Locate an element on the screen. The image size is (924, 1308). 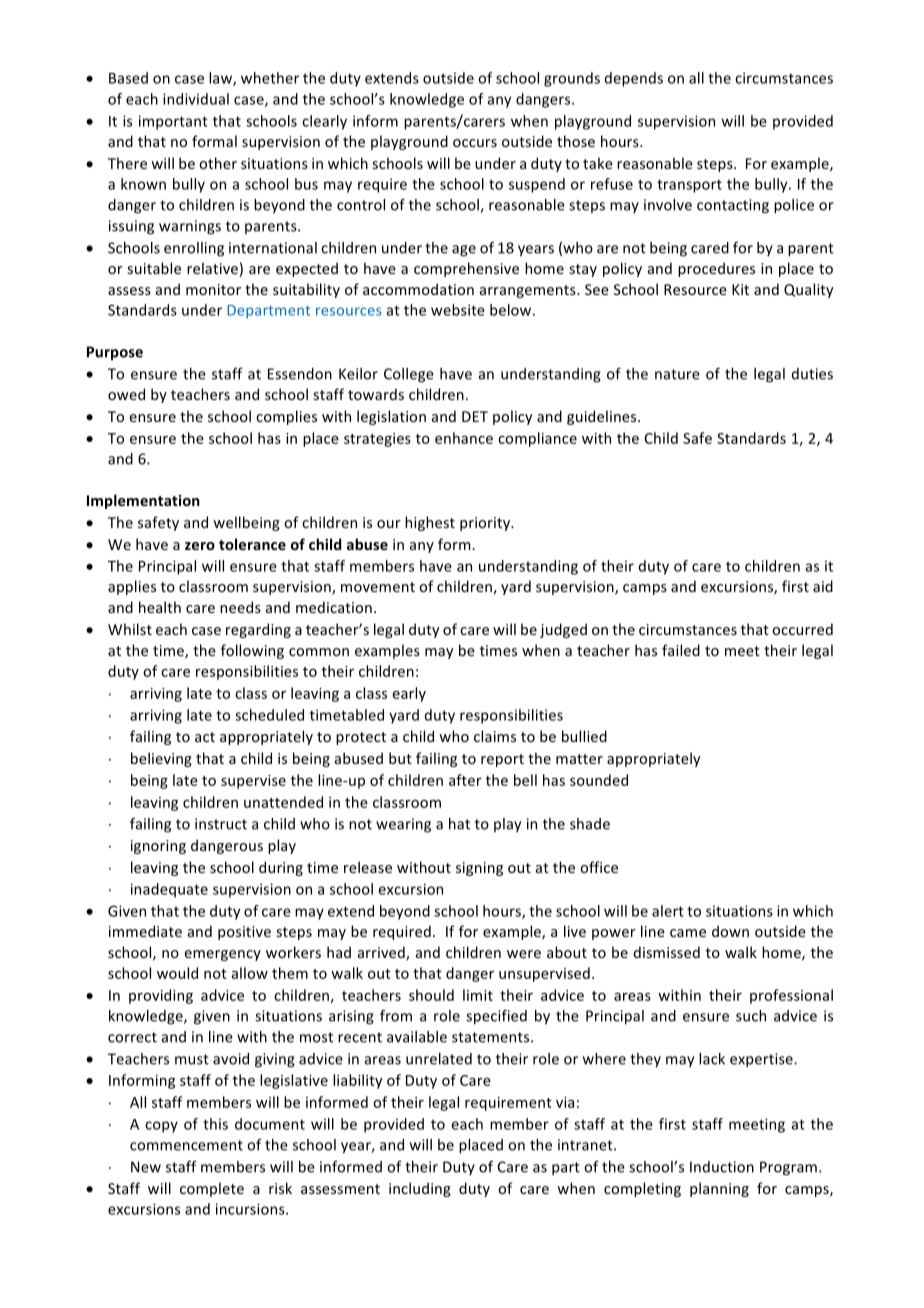
including is located at coordinates (420, 1189).
